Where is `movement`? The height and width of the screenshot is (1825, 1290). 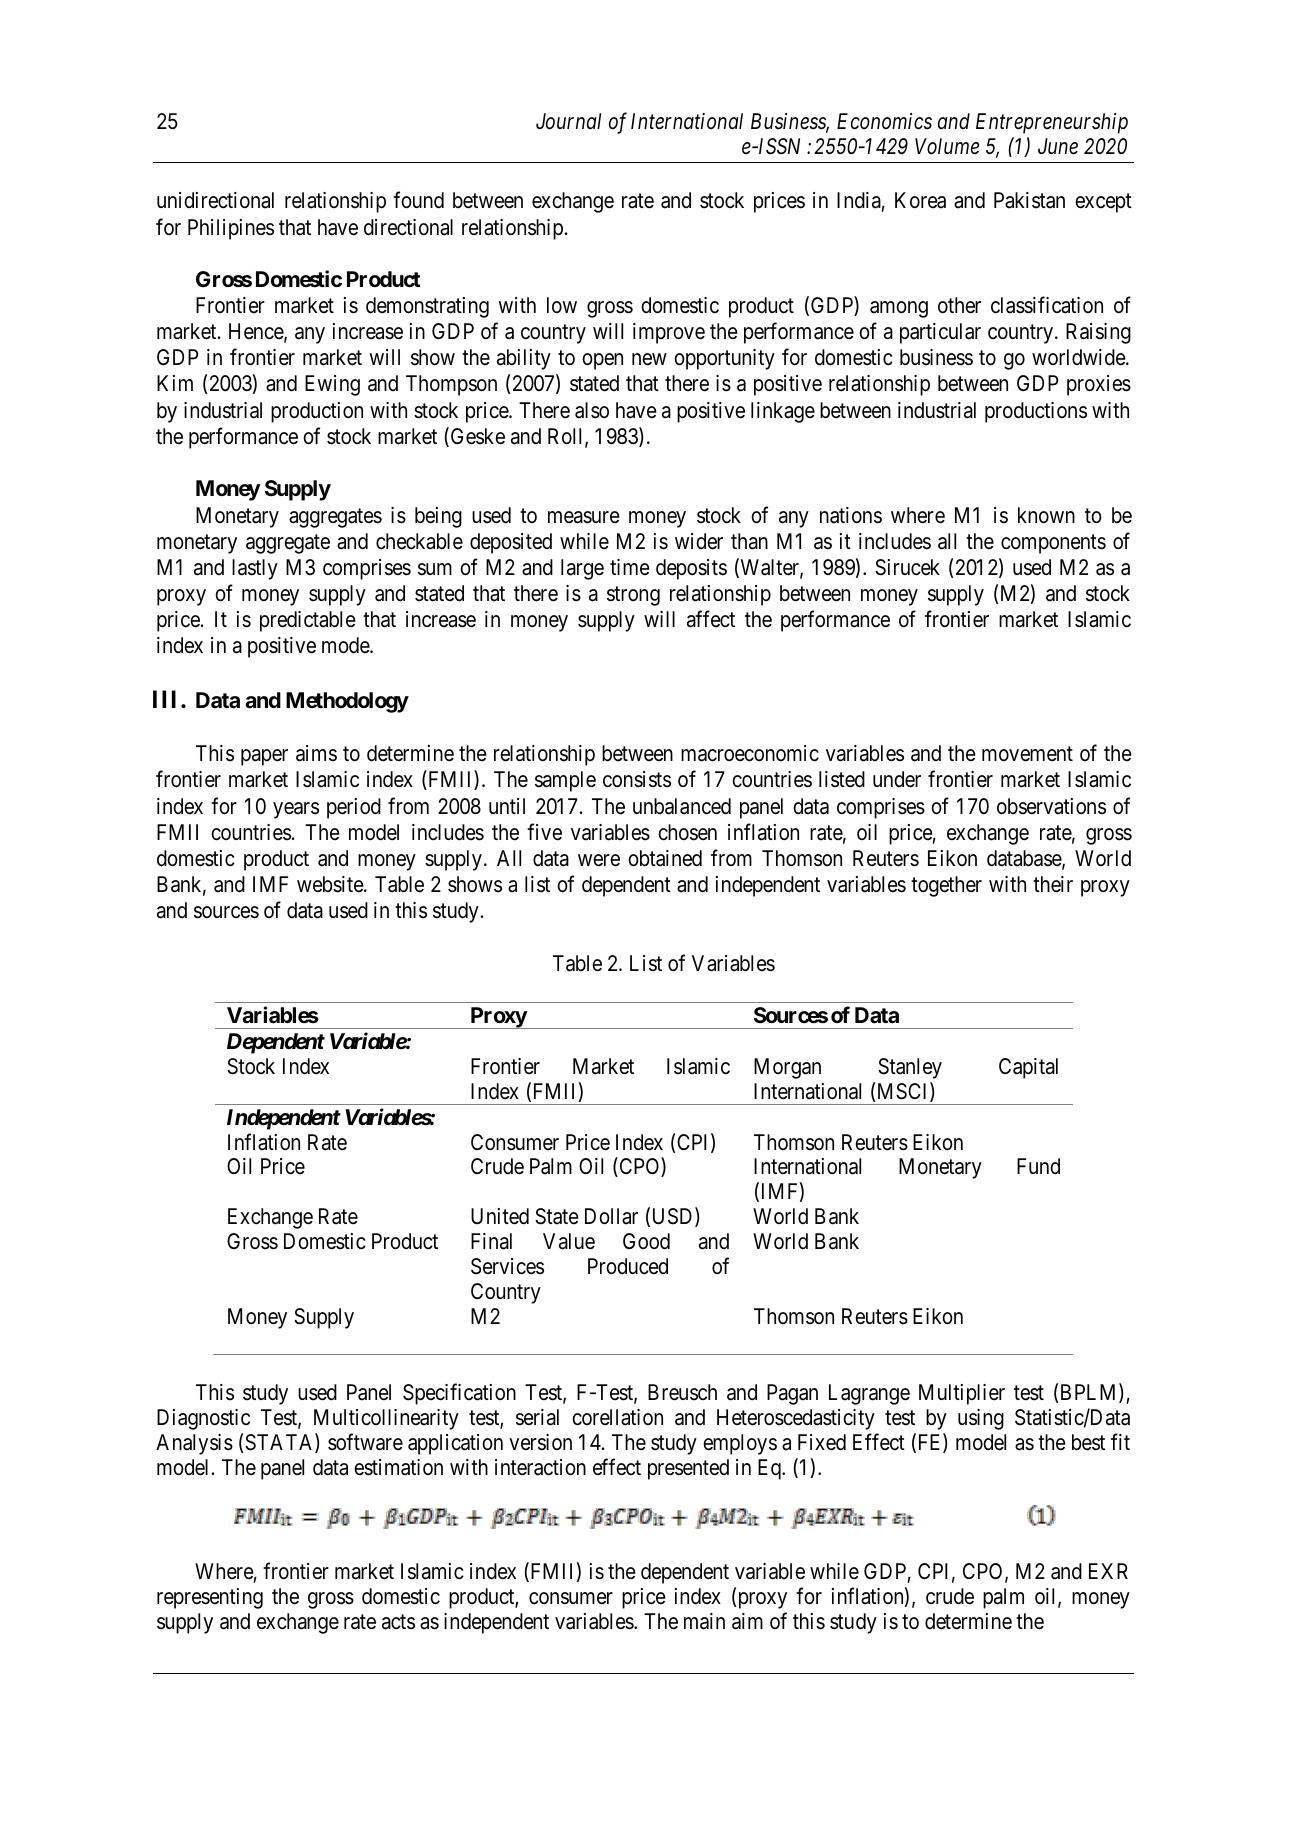 movement is located at coordinates (1027, 754).
